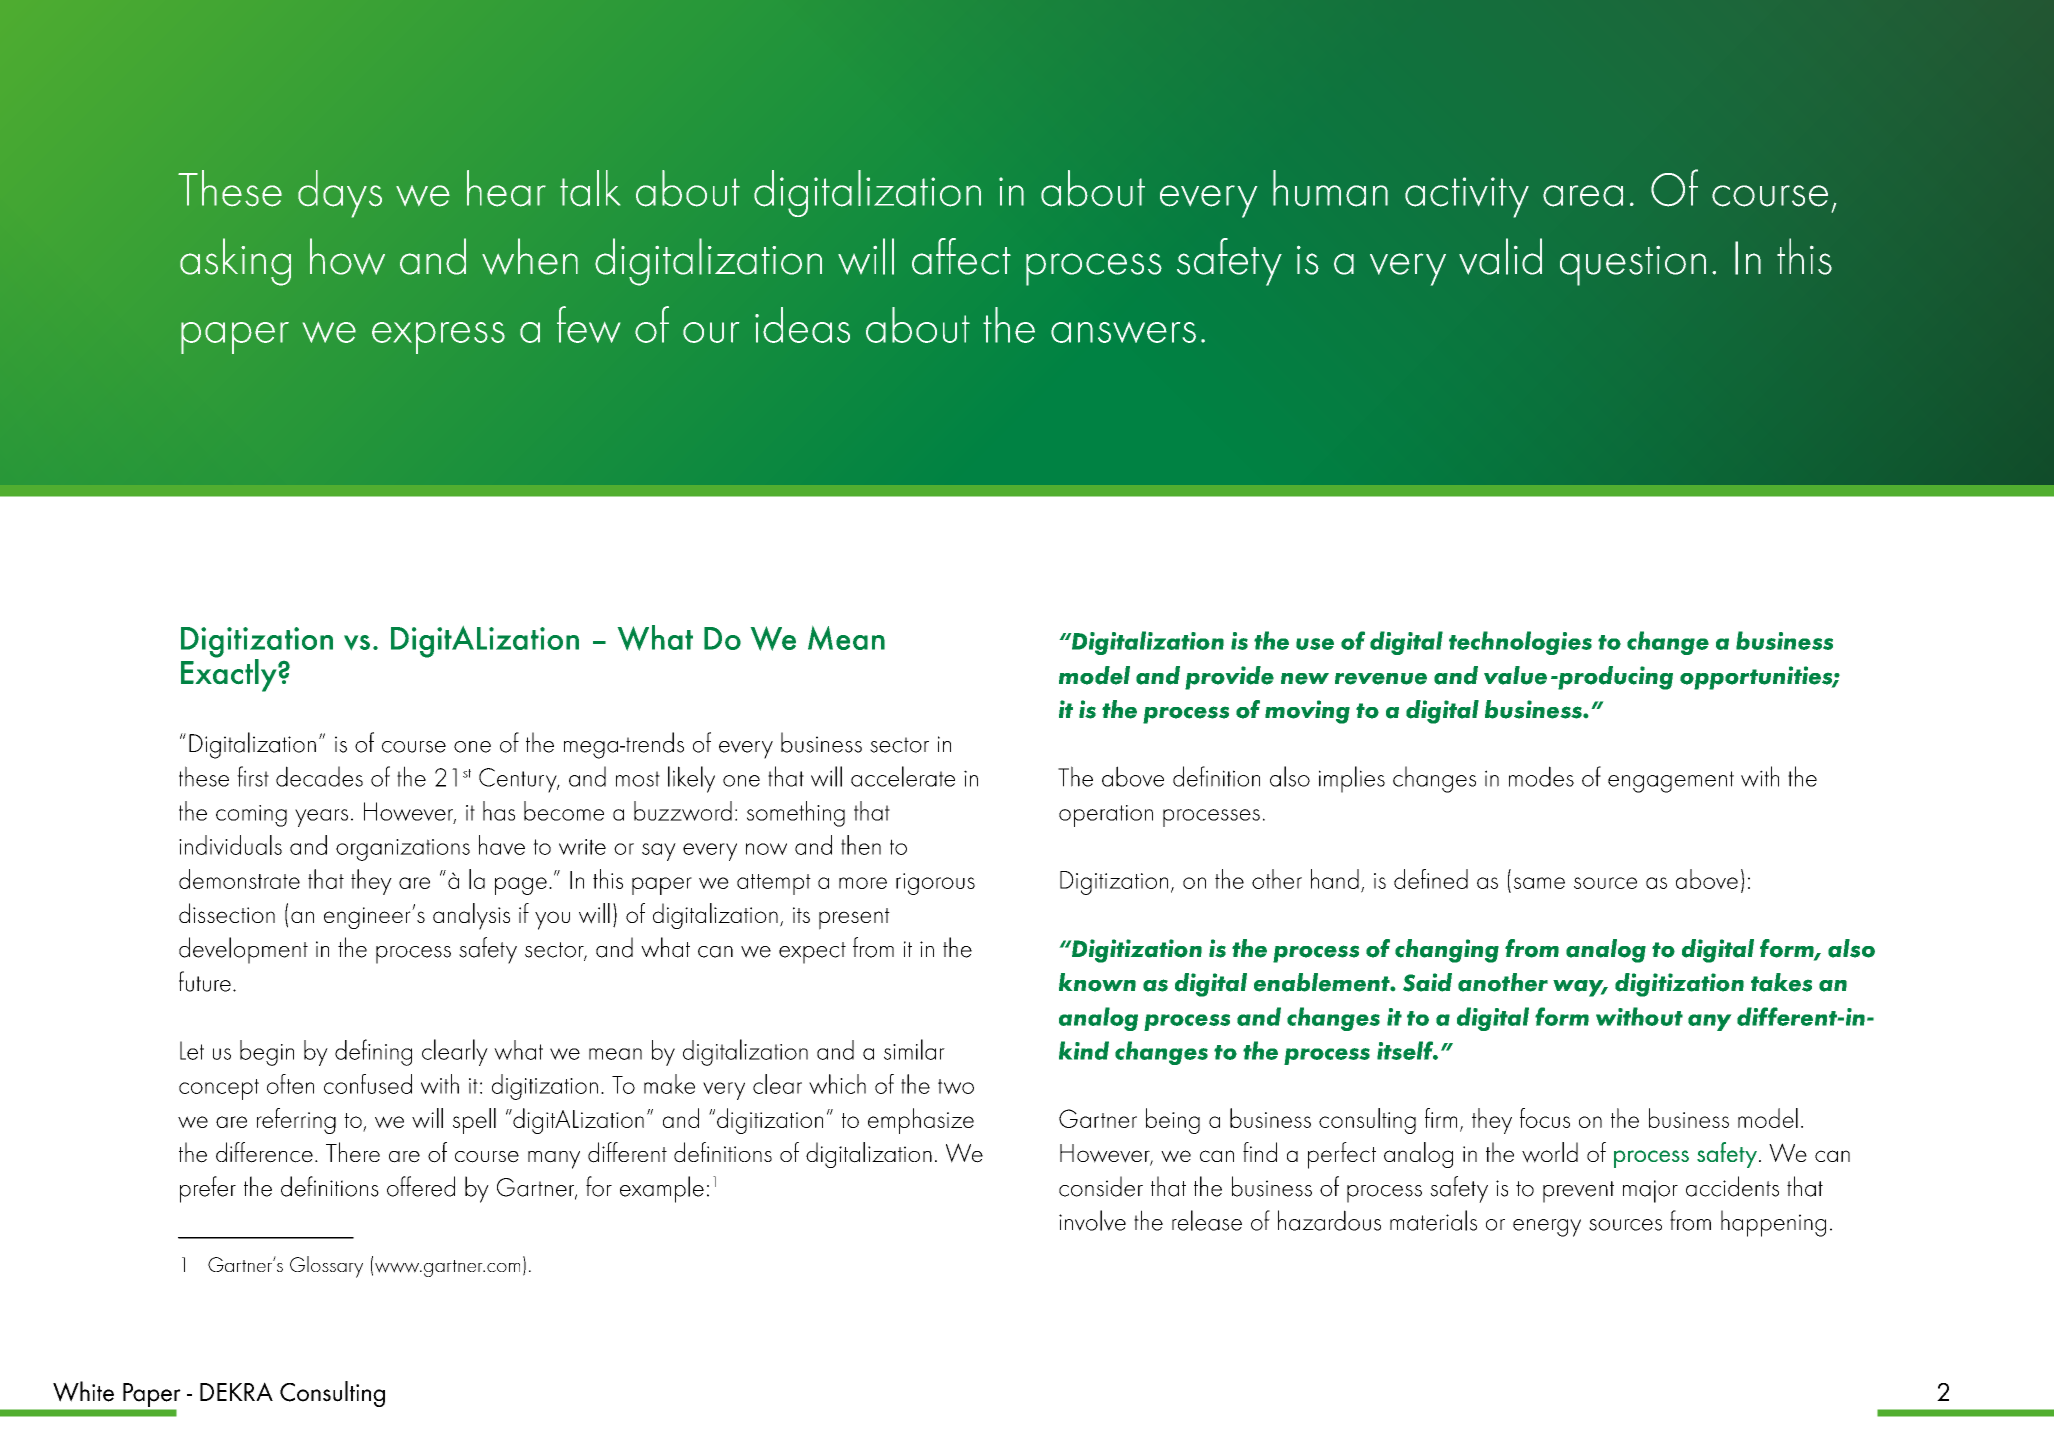 The width and height of the page is (2054, 1452). I want to click on accelerate, so click(903, 776).
